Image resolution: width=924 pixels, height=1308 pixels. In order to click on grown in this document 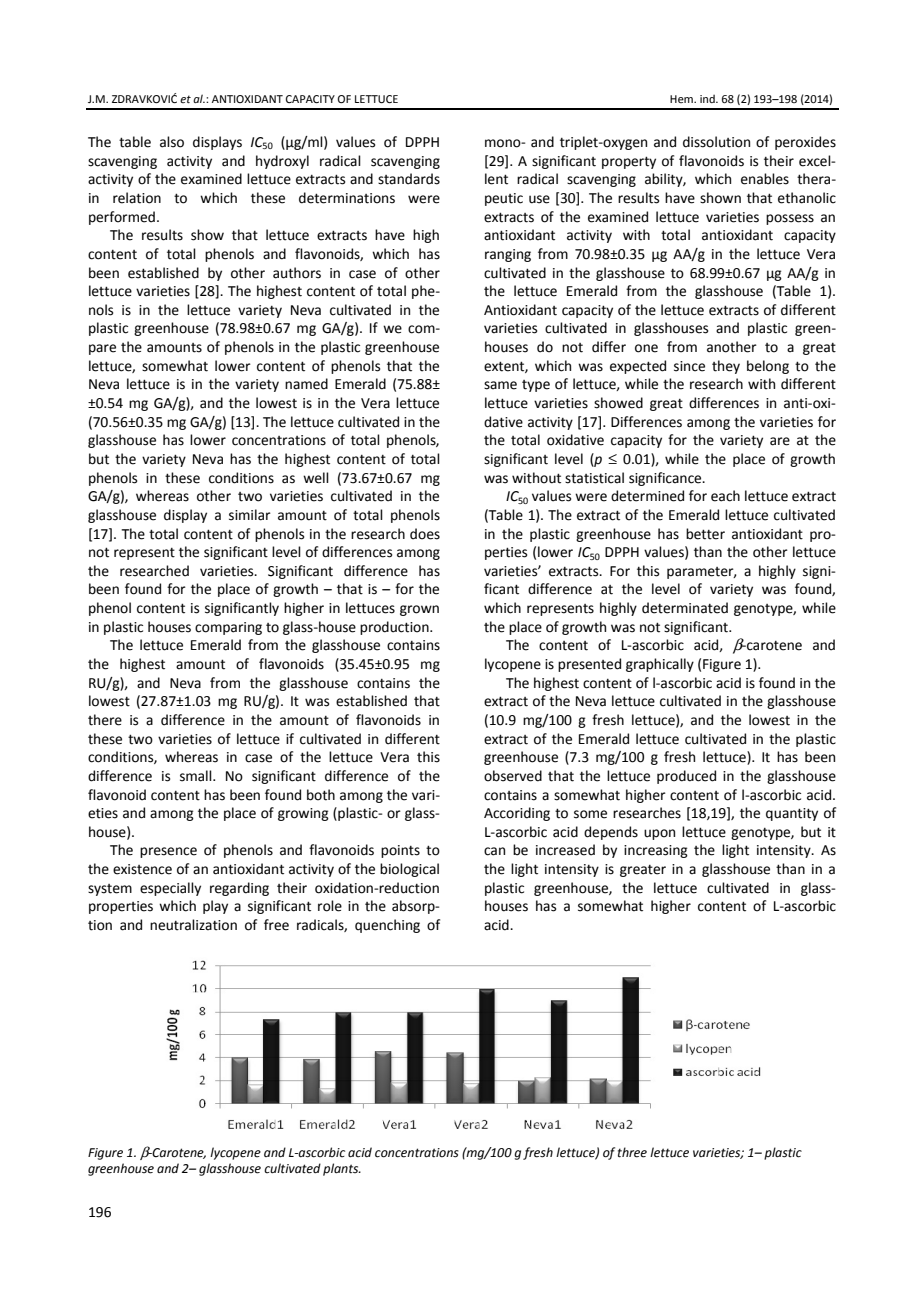, I will do `click(419, 610)`.
